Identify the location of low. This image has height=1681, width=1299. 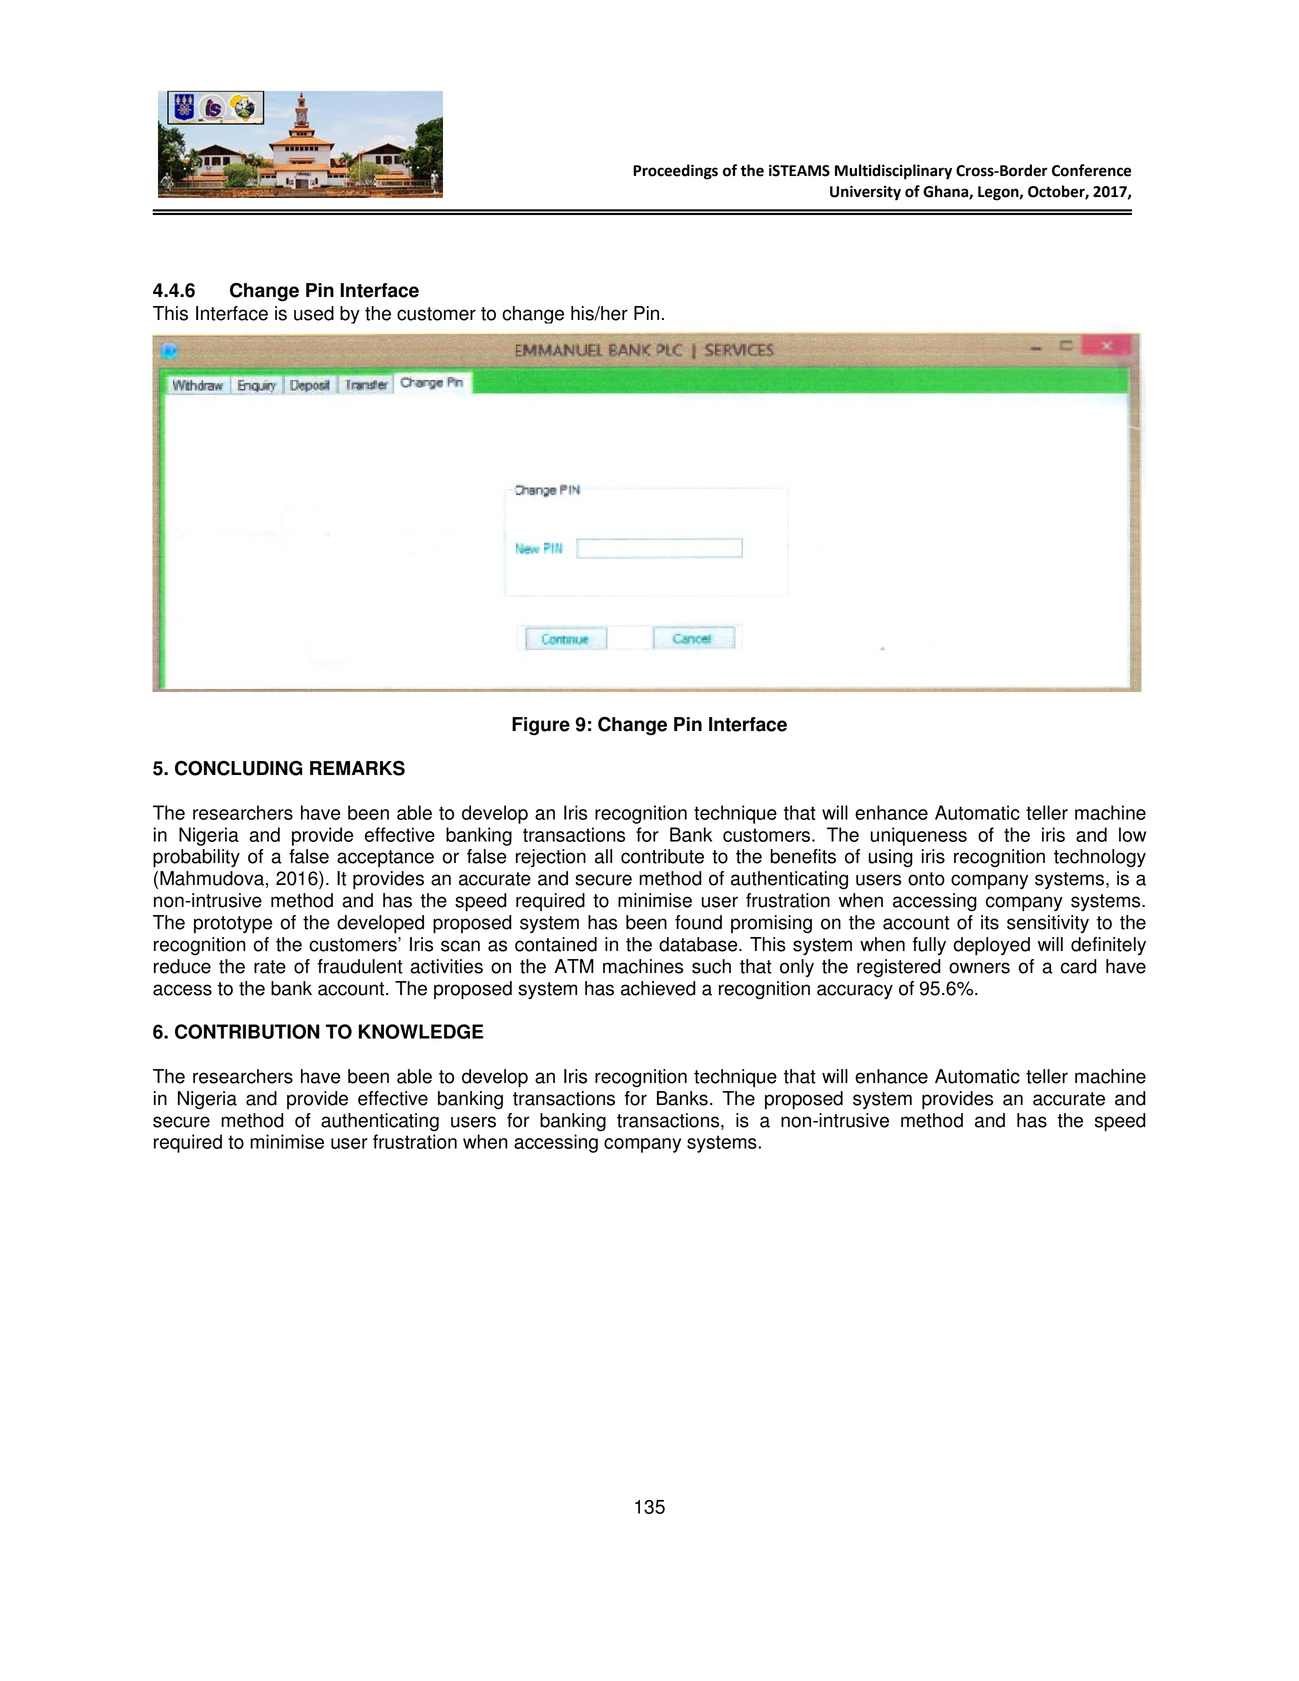
(1132, 834).
